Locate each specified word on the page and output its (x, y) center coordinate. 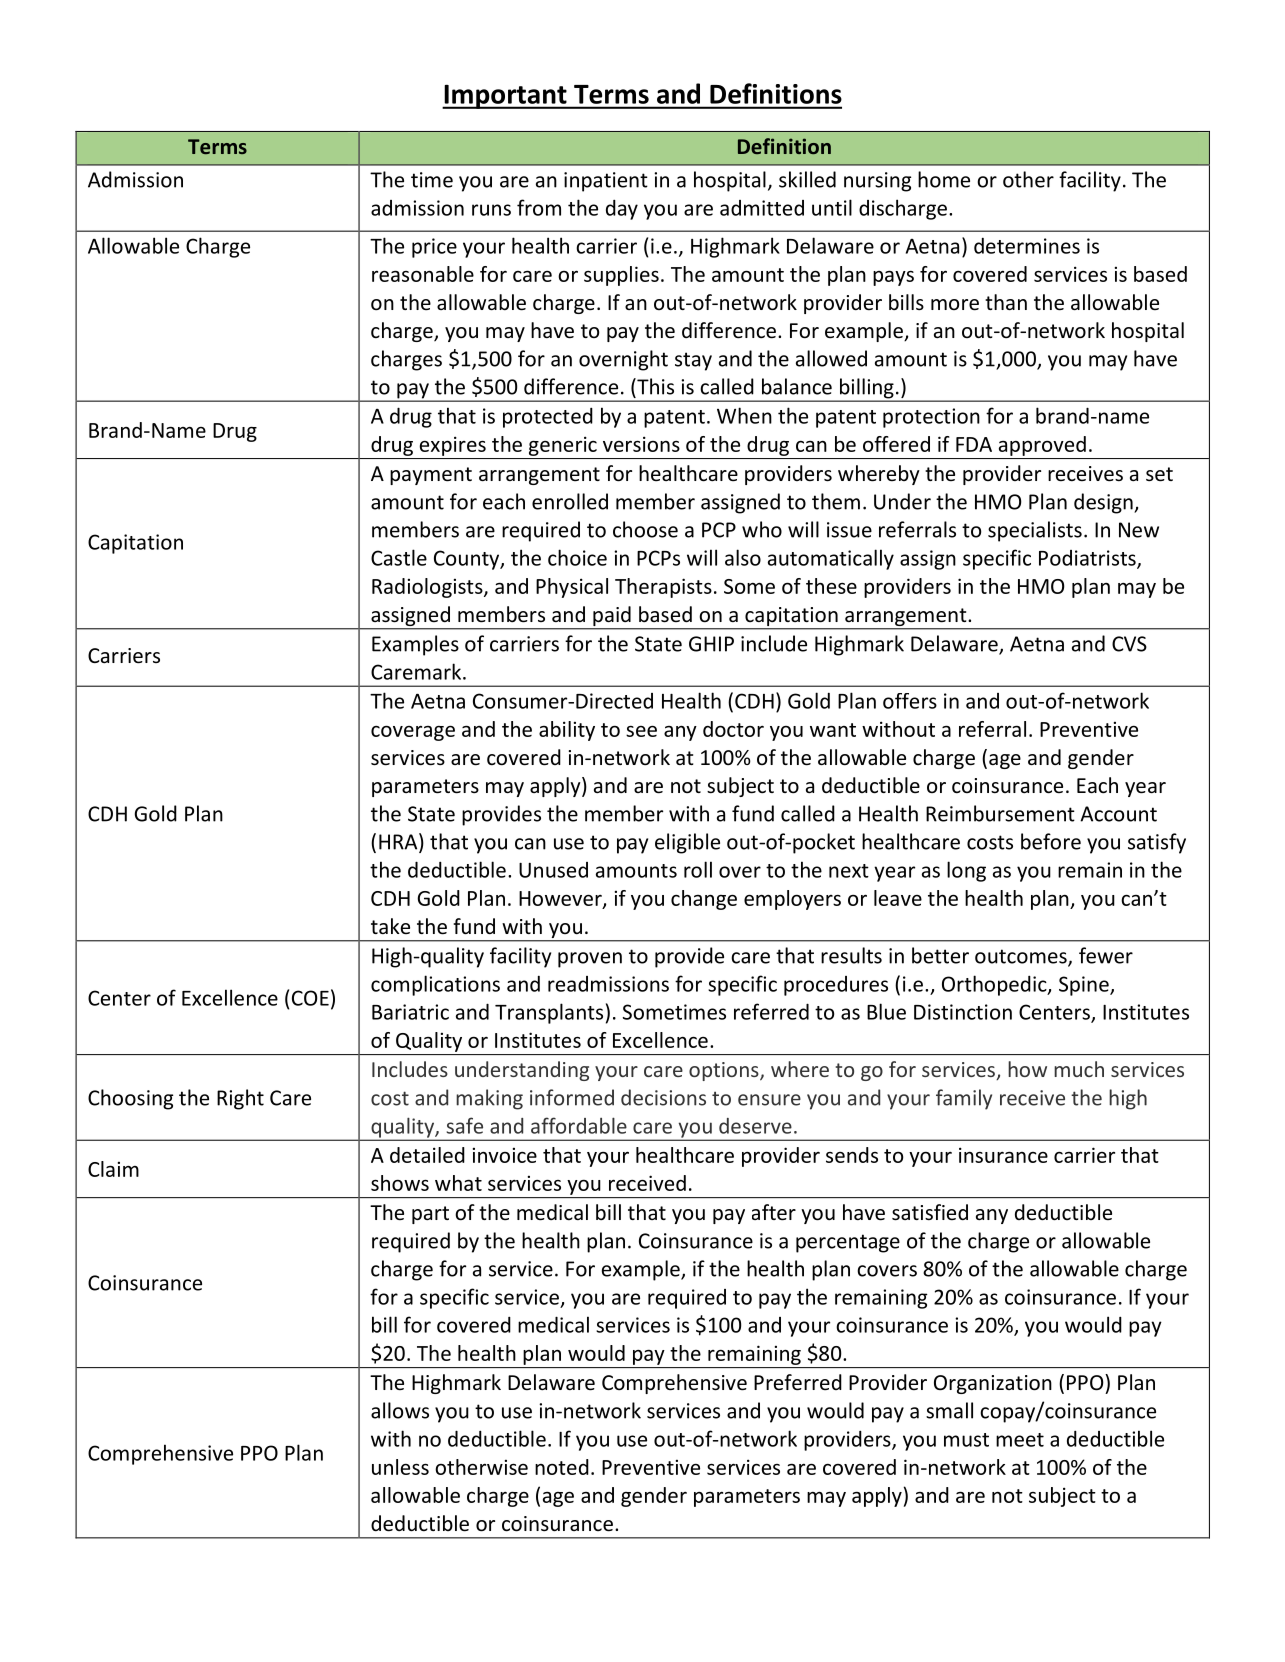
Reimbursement (1000, 813)
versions (641, 444)
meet (1020, 1440)
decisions (663, 1097)
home (944, 179)
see (641, 731)
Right (240, 1099)
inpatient (606, 182)
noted (562, 1467)
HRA (399, 842)
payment (431, 476)
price (434, 248)
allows (400, 1410)
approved (1042, 446)
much (1079, 1069)
